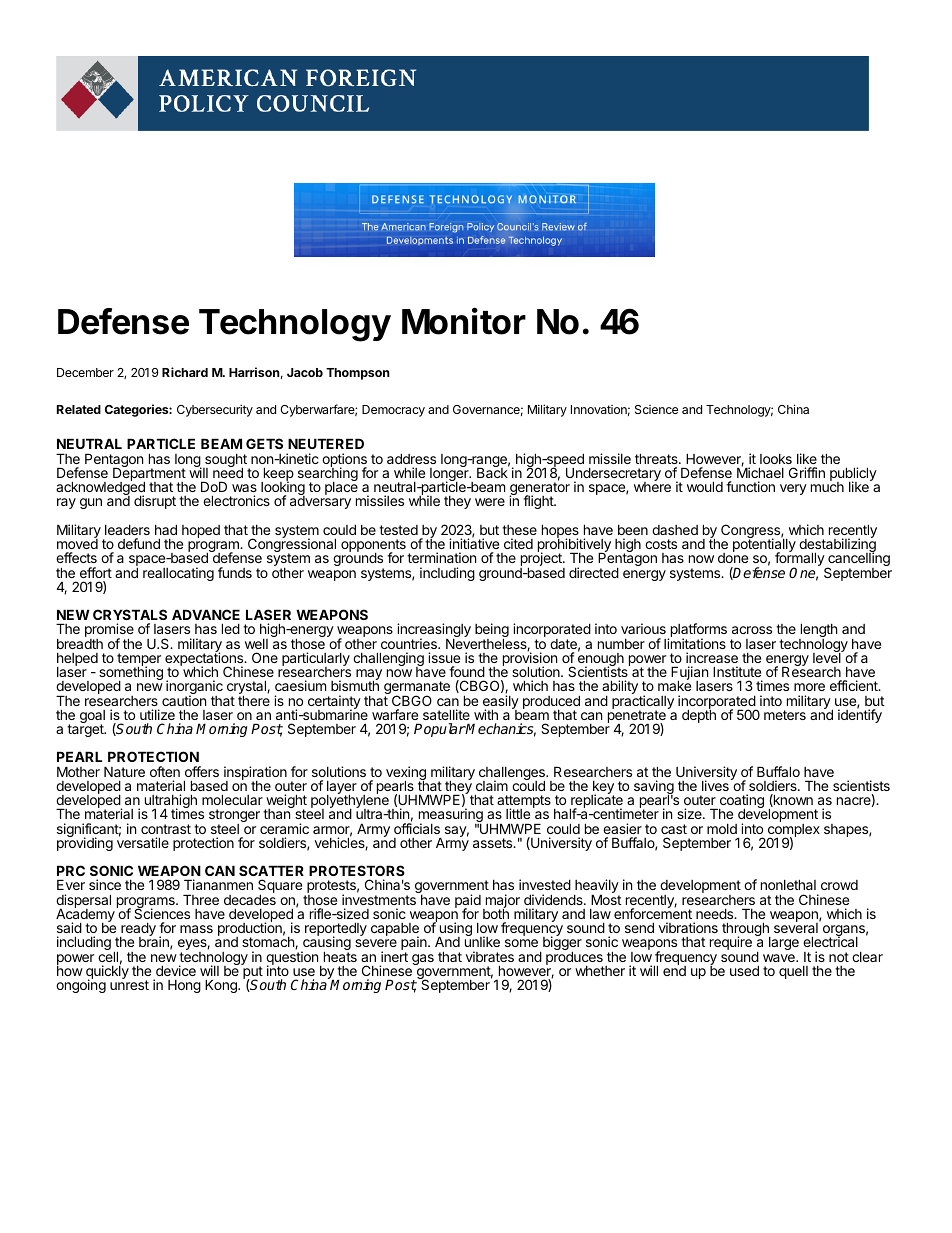  I want to click on promise, so click(109, 631).
